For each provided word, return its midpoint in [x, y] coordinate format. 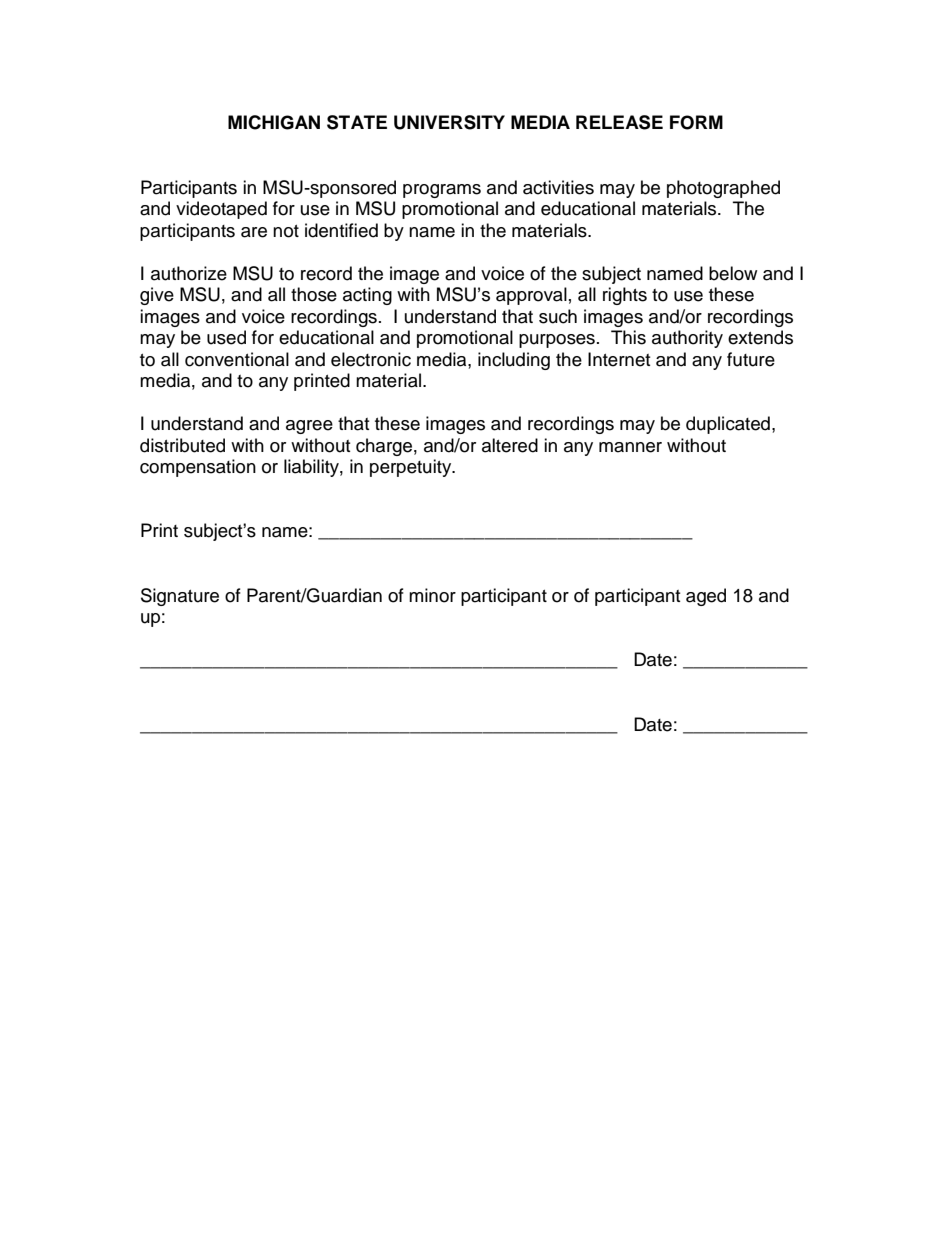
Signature [180, 597]
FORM [696, 122]
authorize [189, 273]
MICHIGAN [274, 122]
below [733, 273]
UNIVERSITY [449, 122]
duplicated [728, 425]
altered [510, 445]
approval [531, 296]
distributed [182, 445]
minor [432, 595]
